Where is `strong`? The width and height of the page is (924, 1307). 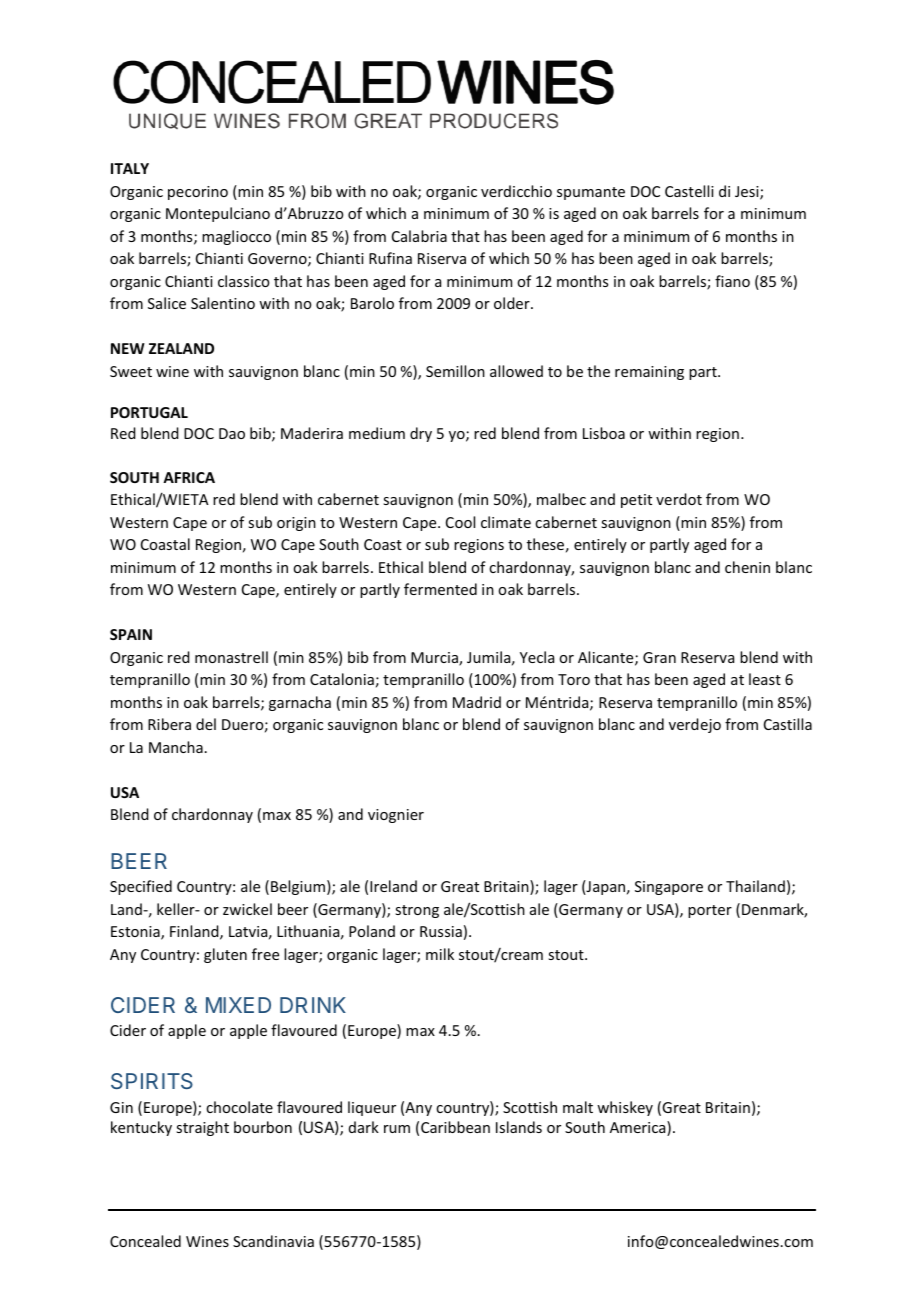 strong is located at coordinates (417, 911).
